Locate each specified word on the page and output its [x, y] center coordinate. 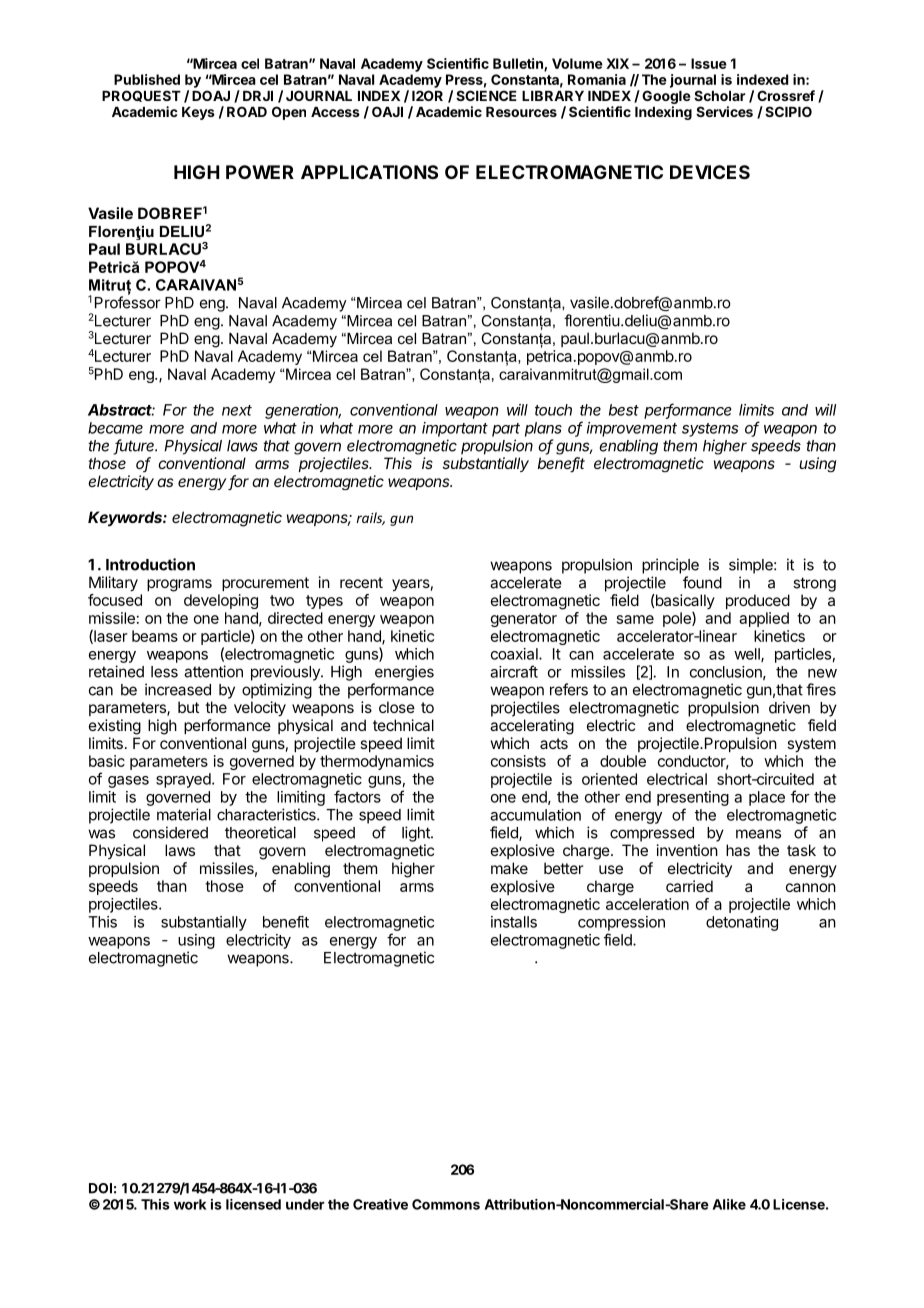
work [190, 1204]
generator [524, 620]
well [748, 655]
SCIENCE [486, 95]
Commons [446, 1204]
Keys [198, 113]
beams [155, 636]
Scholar [719, 95]
